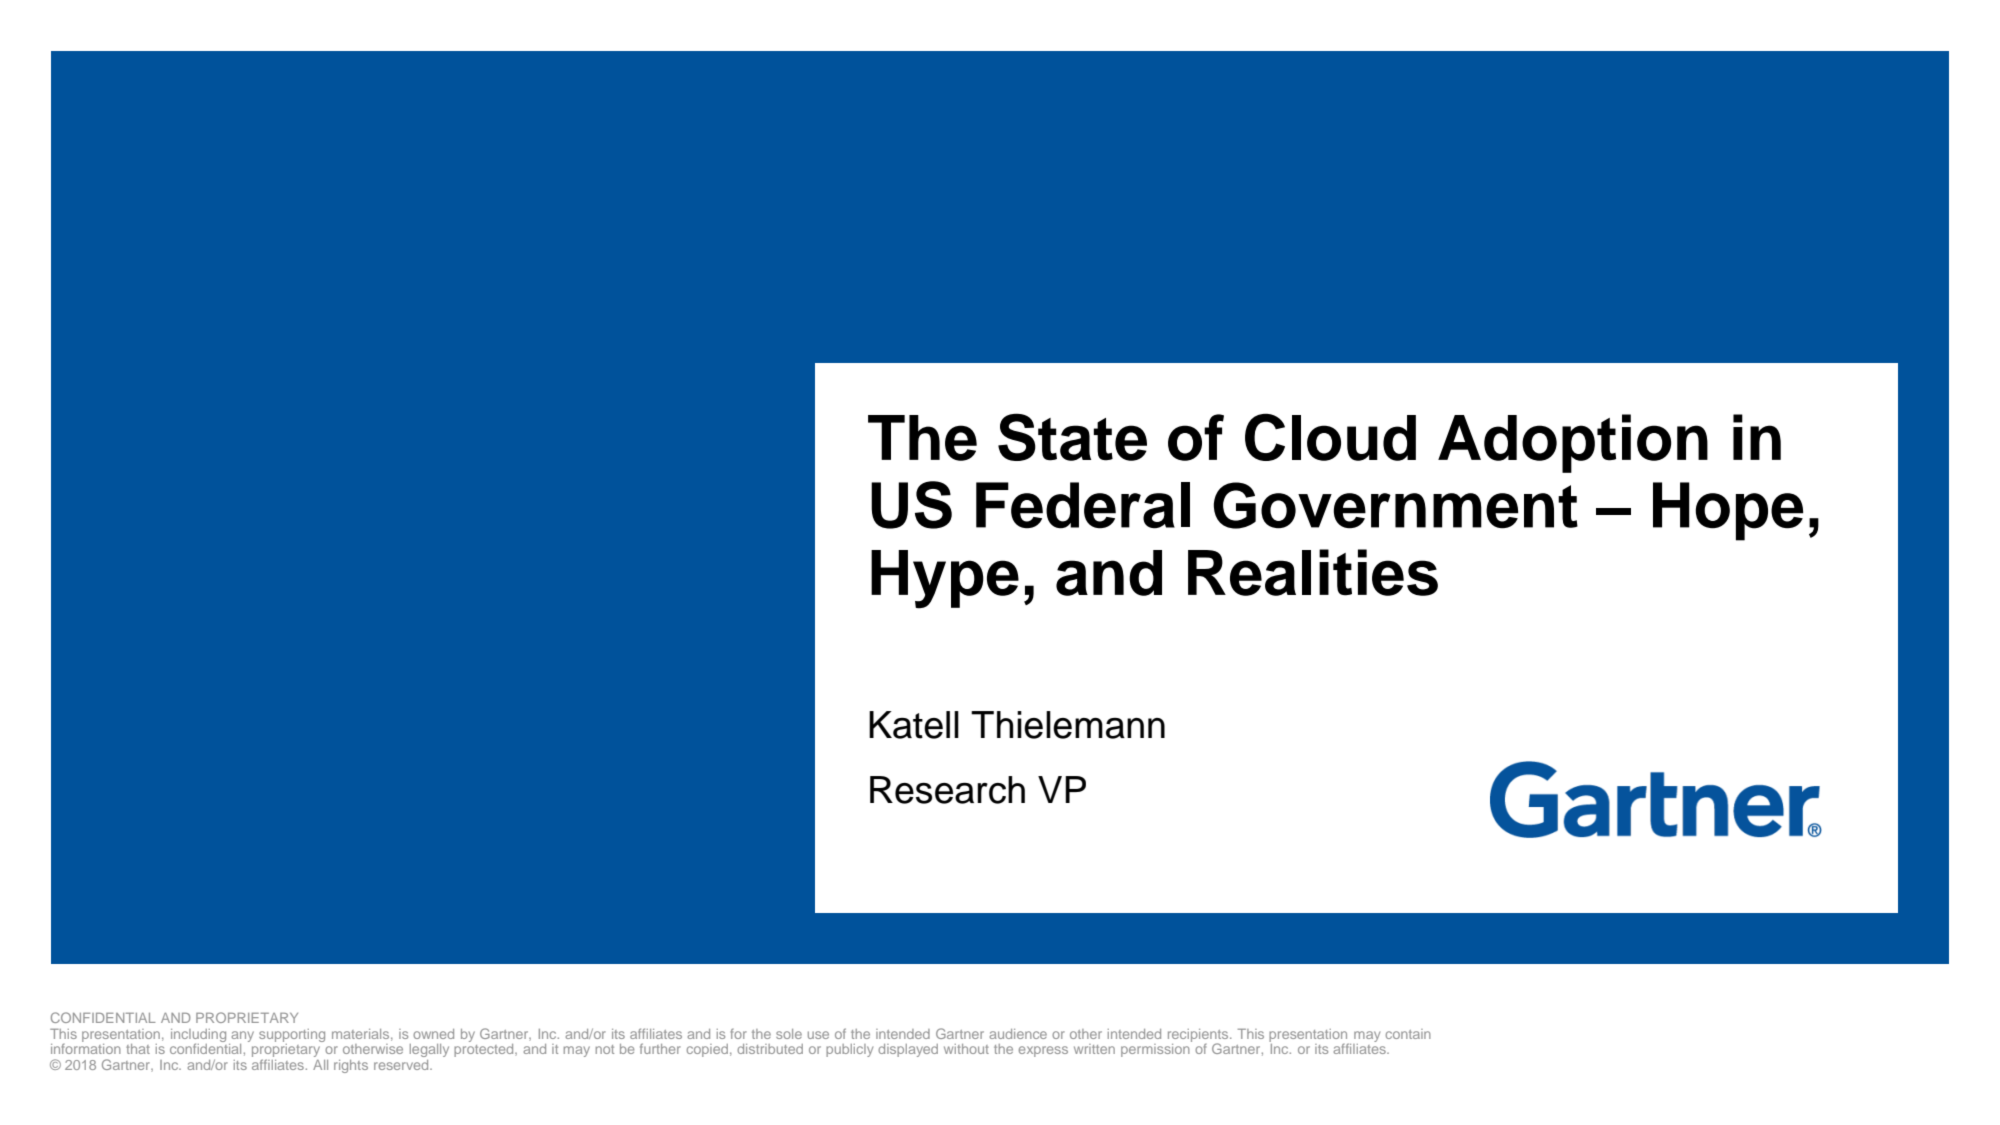 The height and width of the screenshot is (1125, 2000). What do you see at coordinates (947, 790) in the screenshot?
I see `Research` at bounding box center [947, 790].
